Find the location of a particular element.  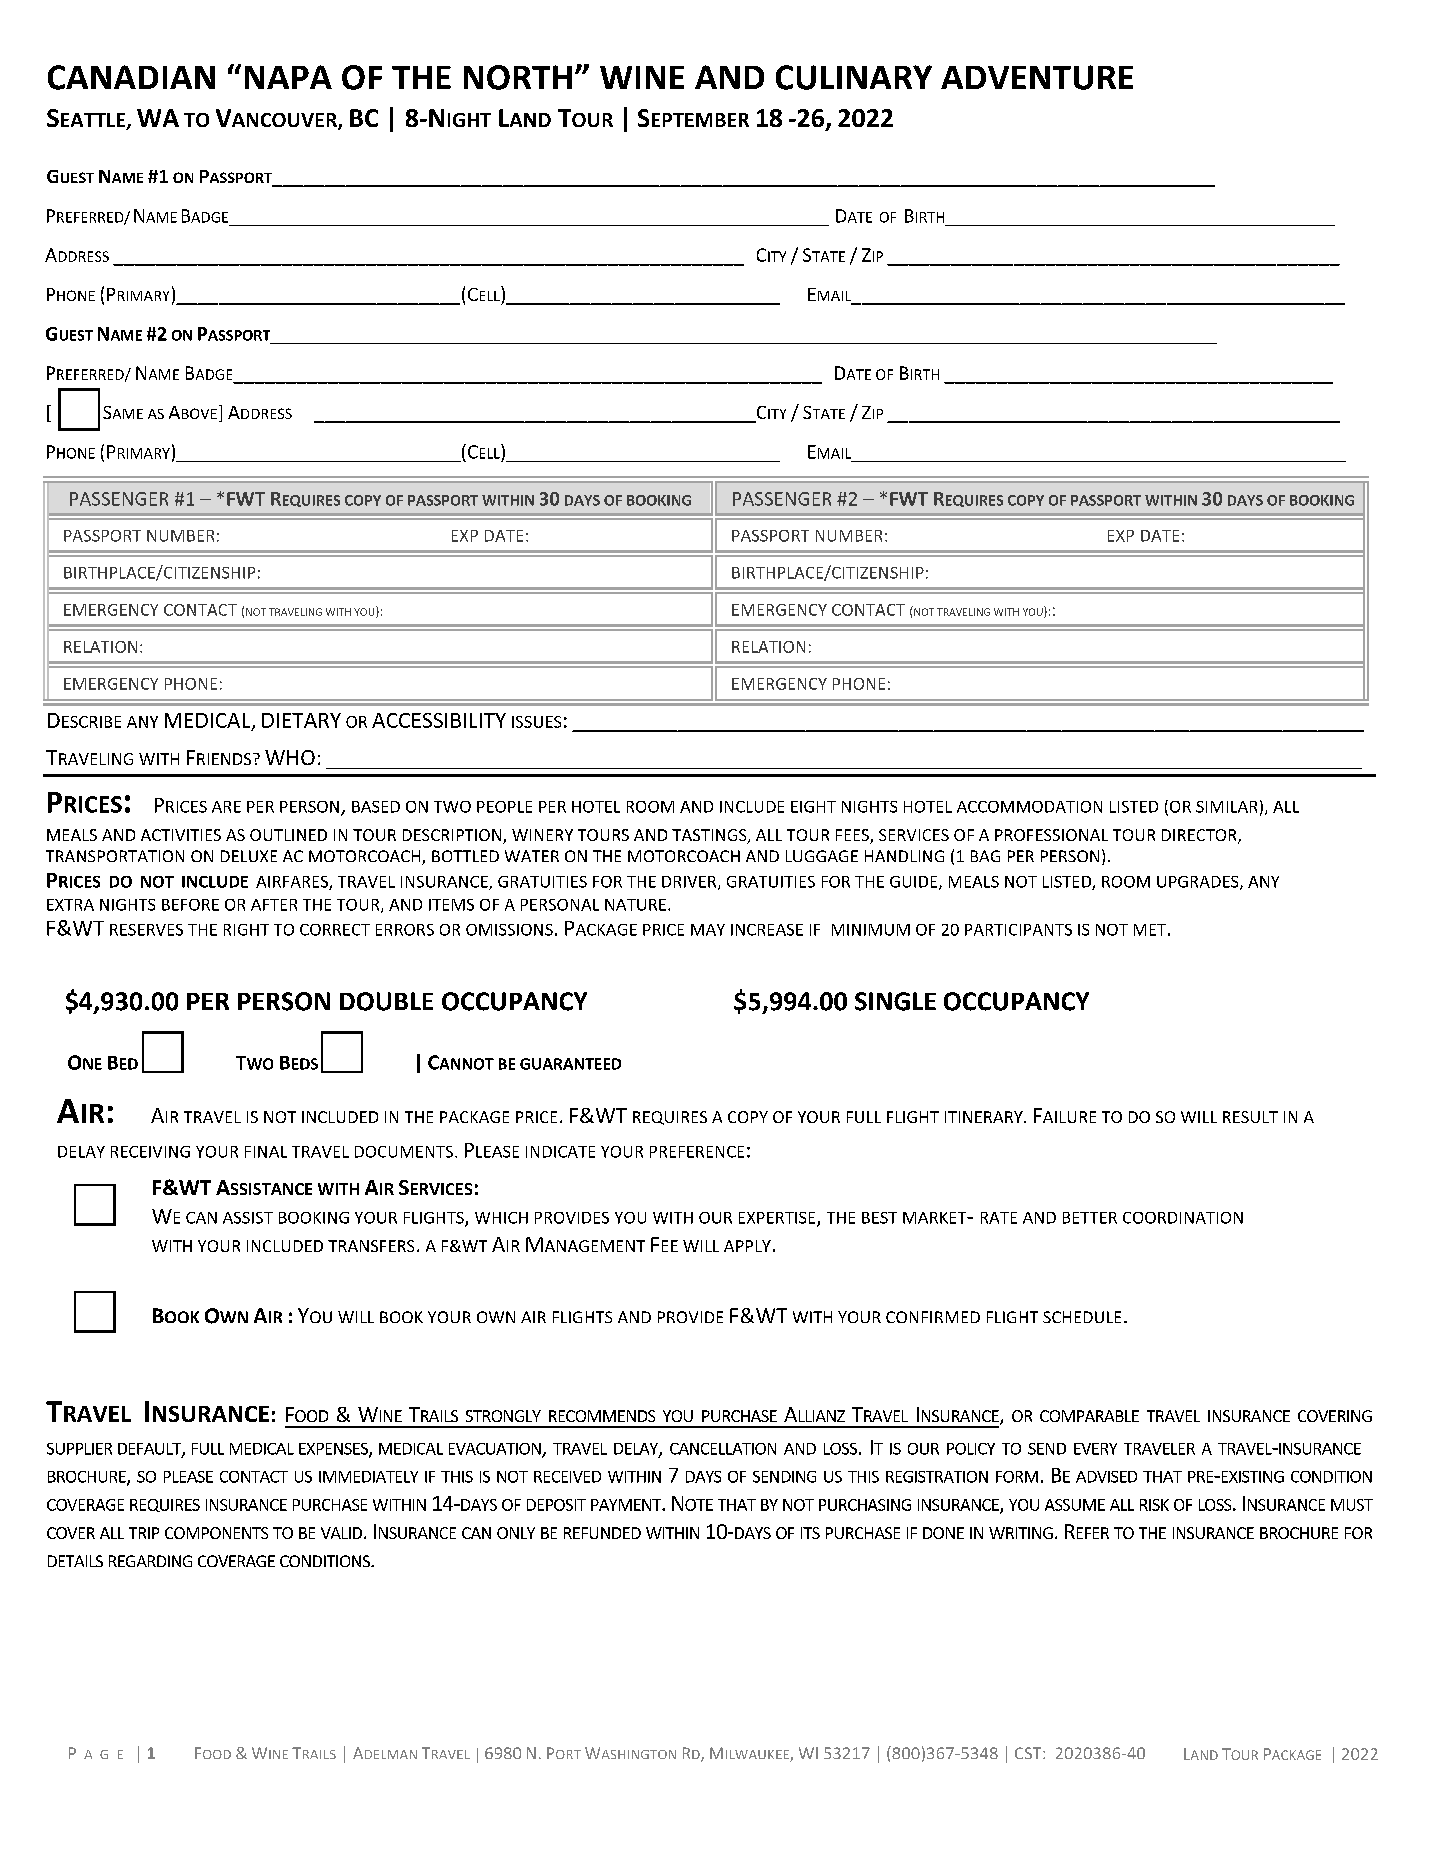

CULINARY is located at coordinates (854, 77).
